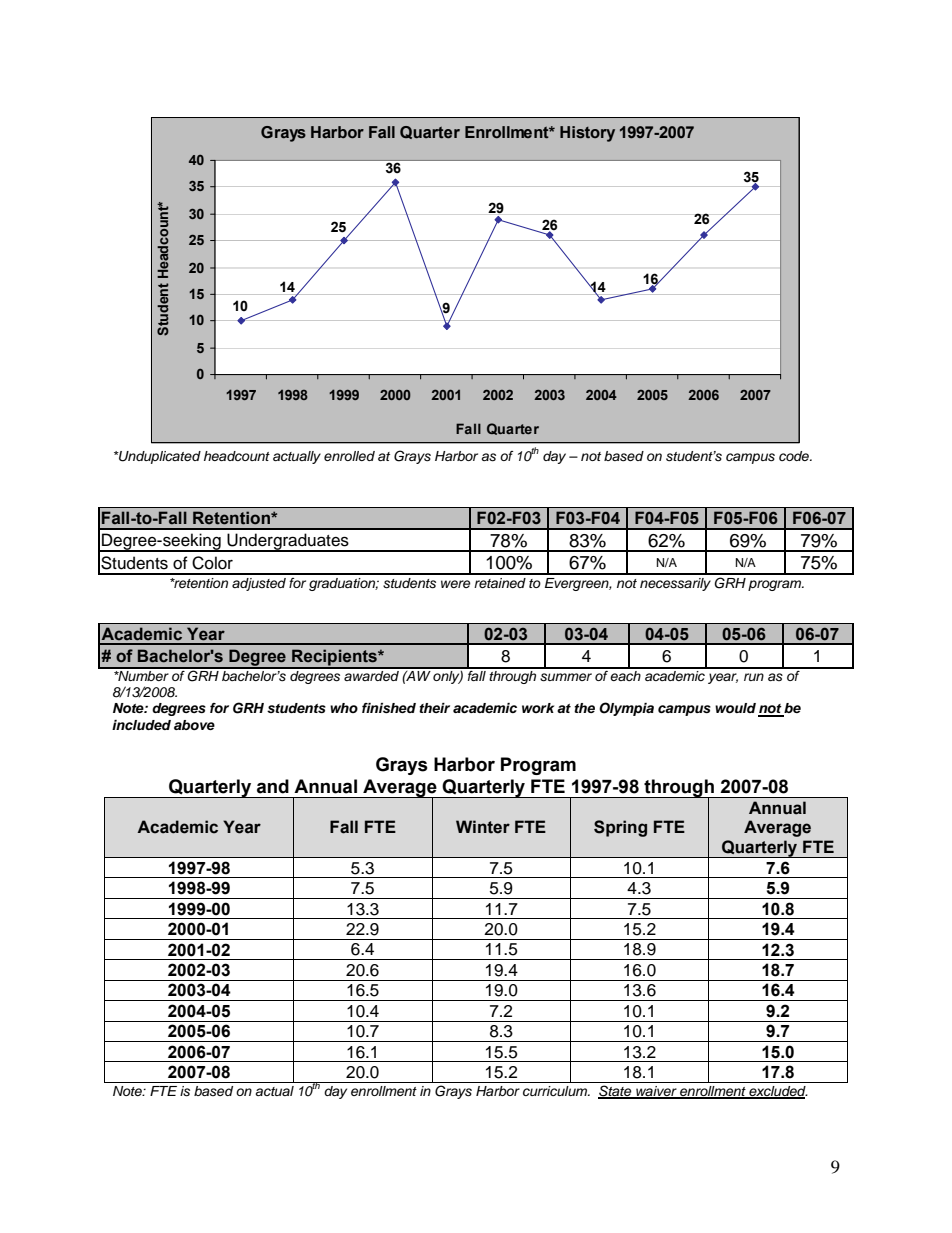  What do you see at coordinates (288, 542) in the screenshot?
I see `Undergraduates` at bounding box center [288, 542].
